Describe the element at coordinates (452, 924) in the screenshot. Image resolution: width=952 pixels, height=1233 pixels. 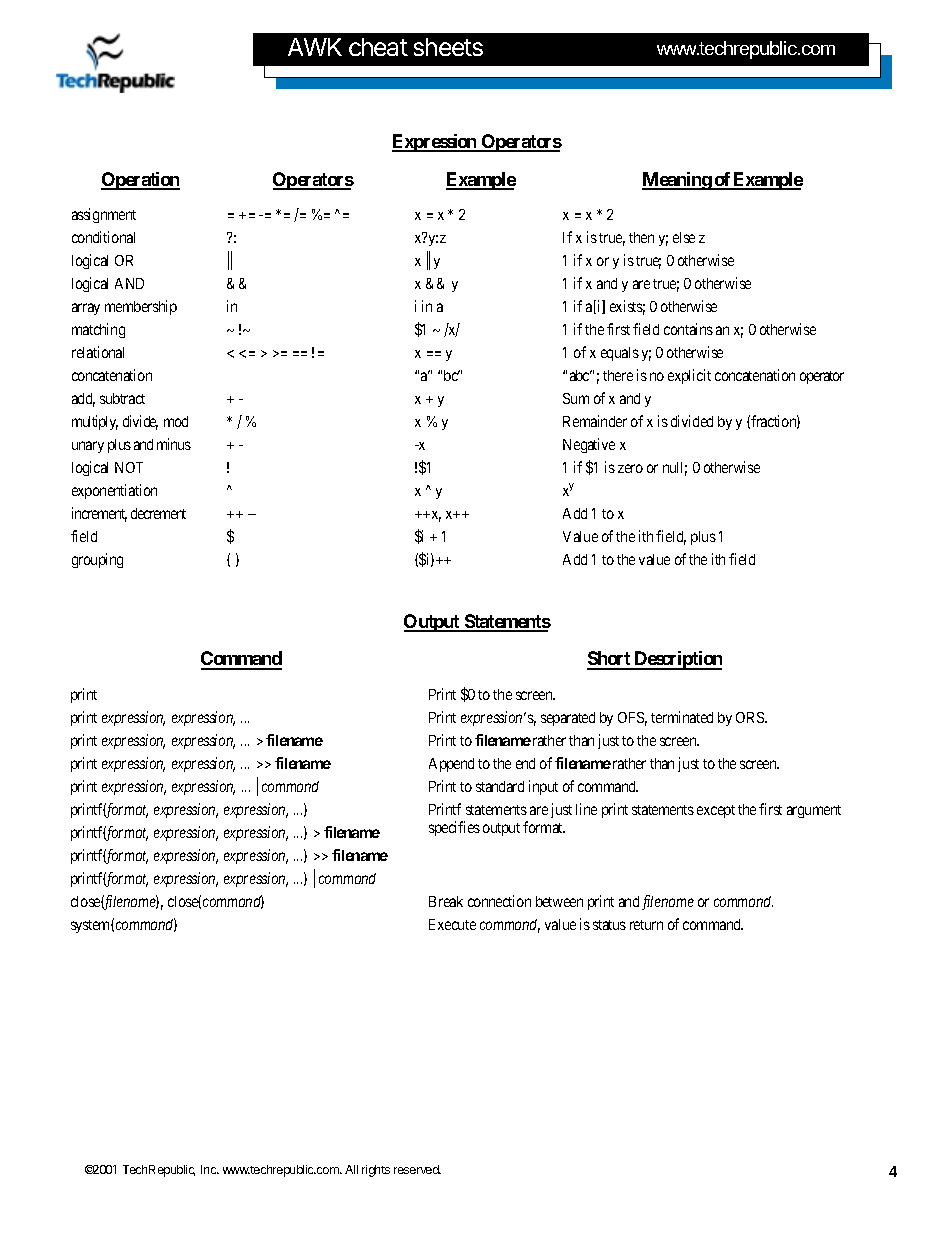
I see `Execute` at that location.
